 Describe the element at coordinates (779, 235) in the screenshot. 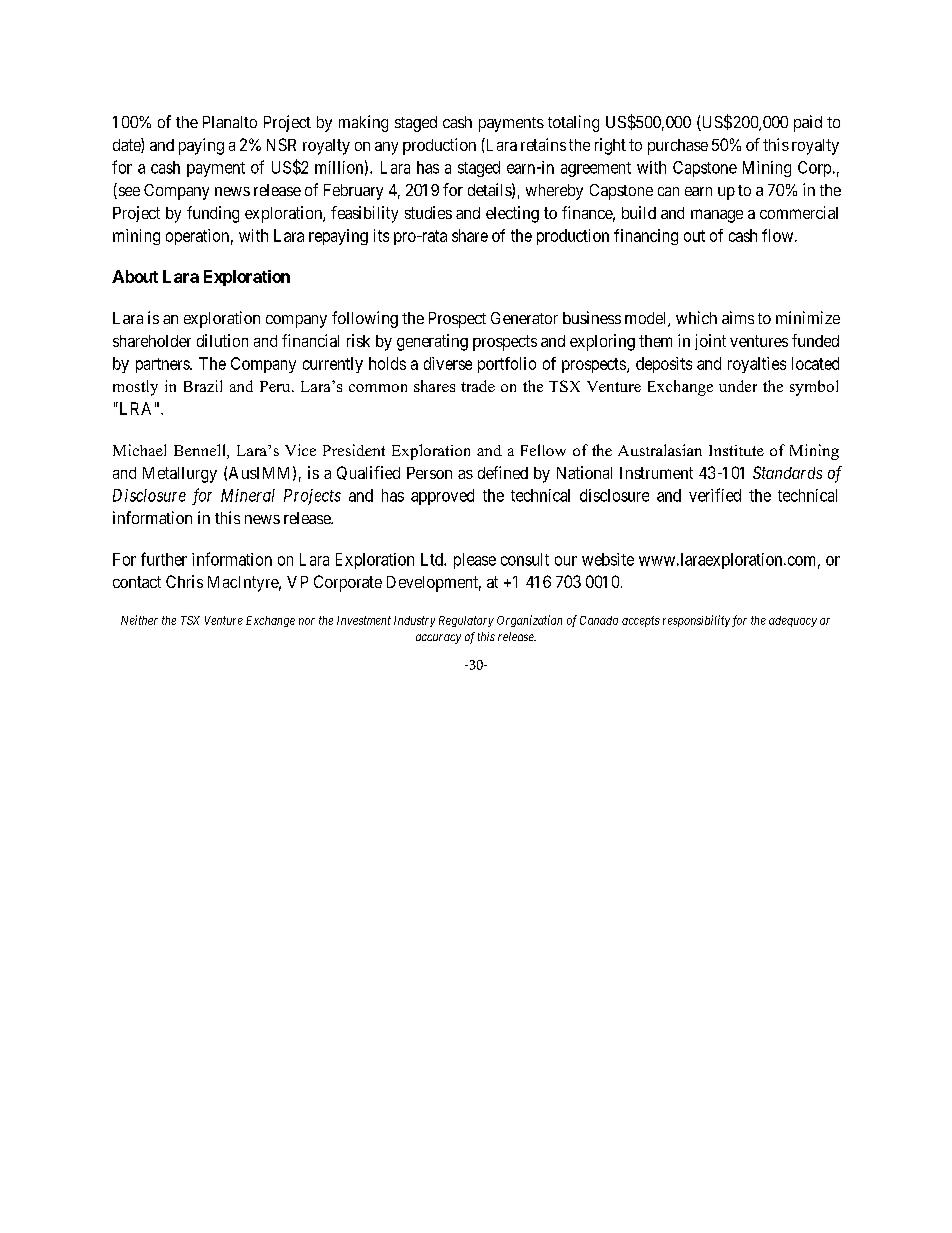

I see `flow` at that location.
